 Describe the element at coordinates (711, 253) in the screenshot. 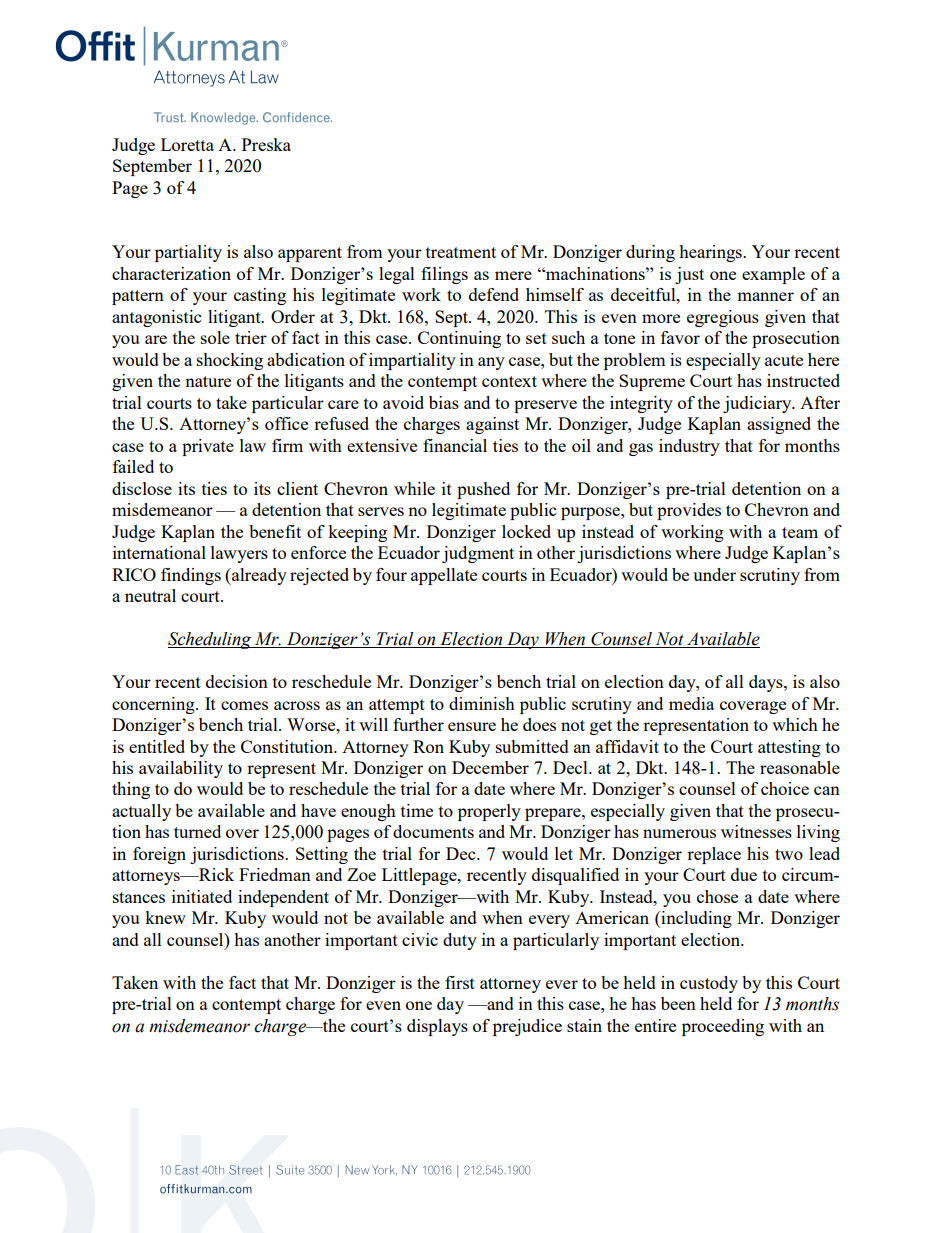

I see `hearings` at that location.
